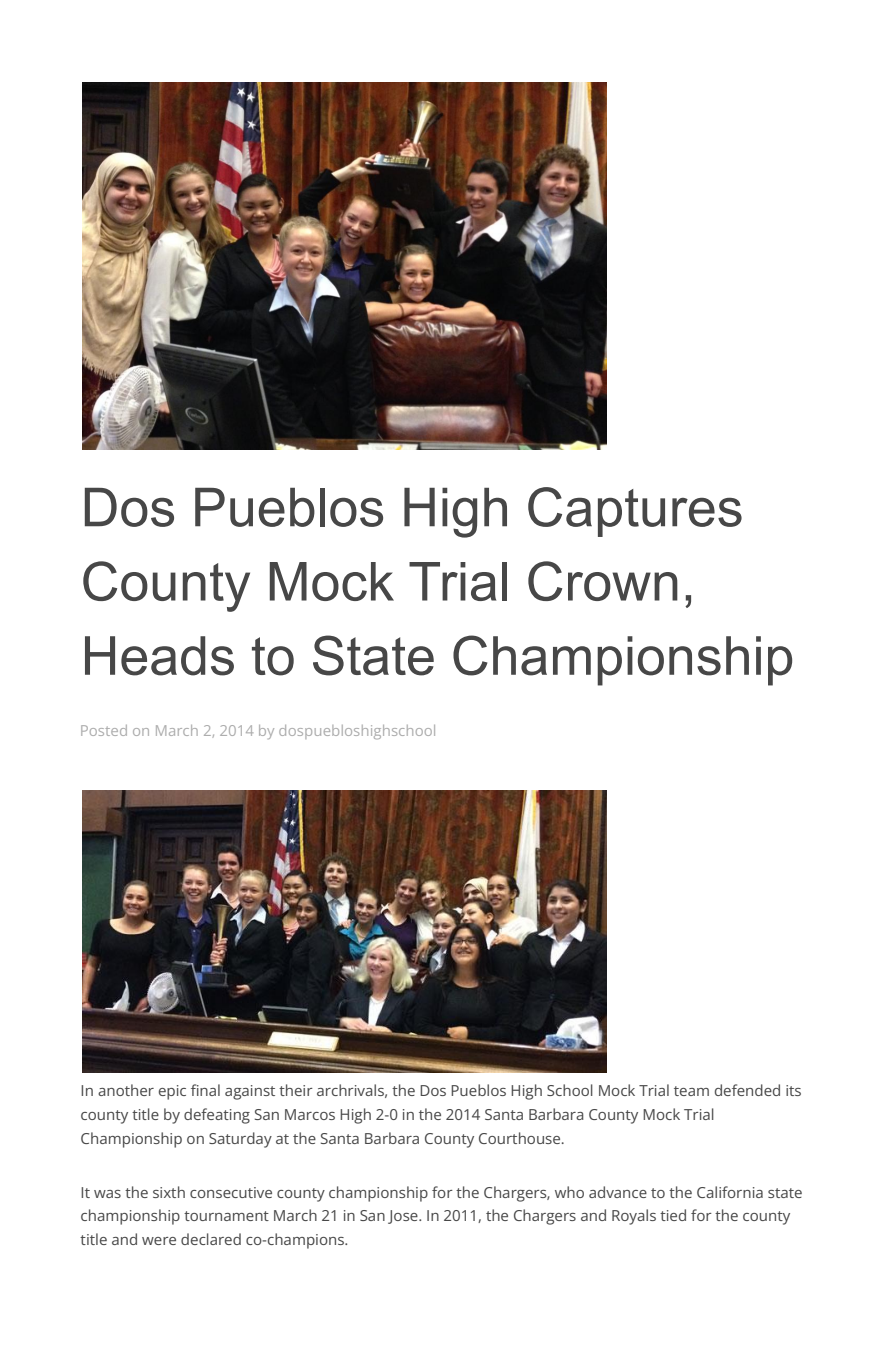 This screenshot has height=1372, width=887. Describe the element at coordinates (172, 1092) in the screenshot. I see `epic` at that location.
